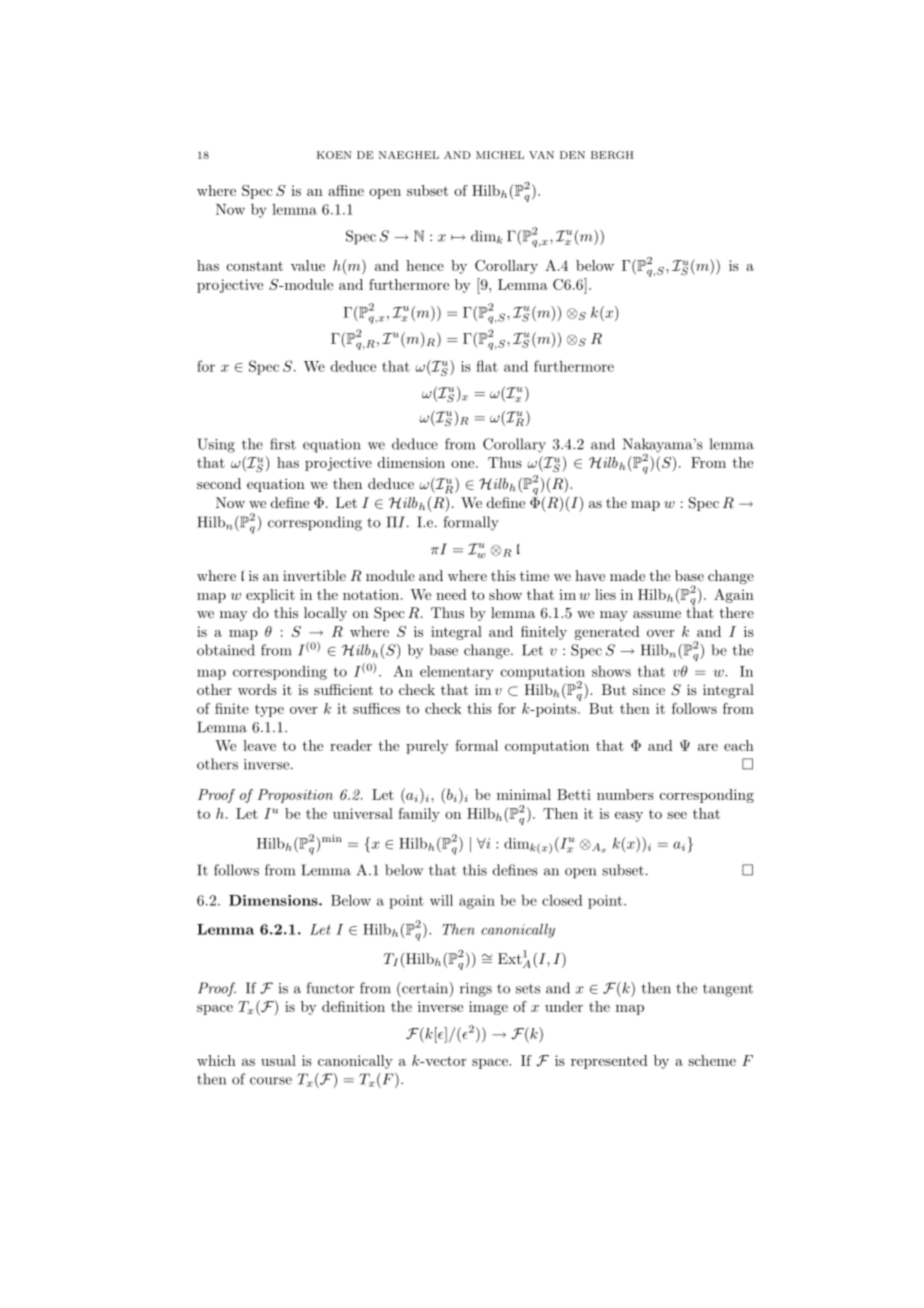 The width and height of the screenshot is (924, 1308). What do you see at coordinates (346, 190) in the screenshot?
I see `affine` at bounding box center [346, 190].
